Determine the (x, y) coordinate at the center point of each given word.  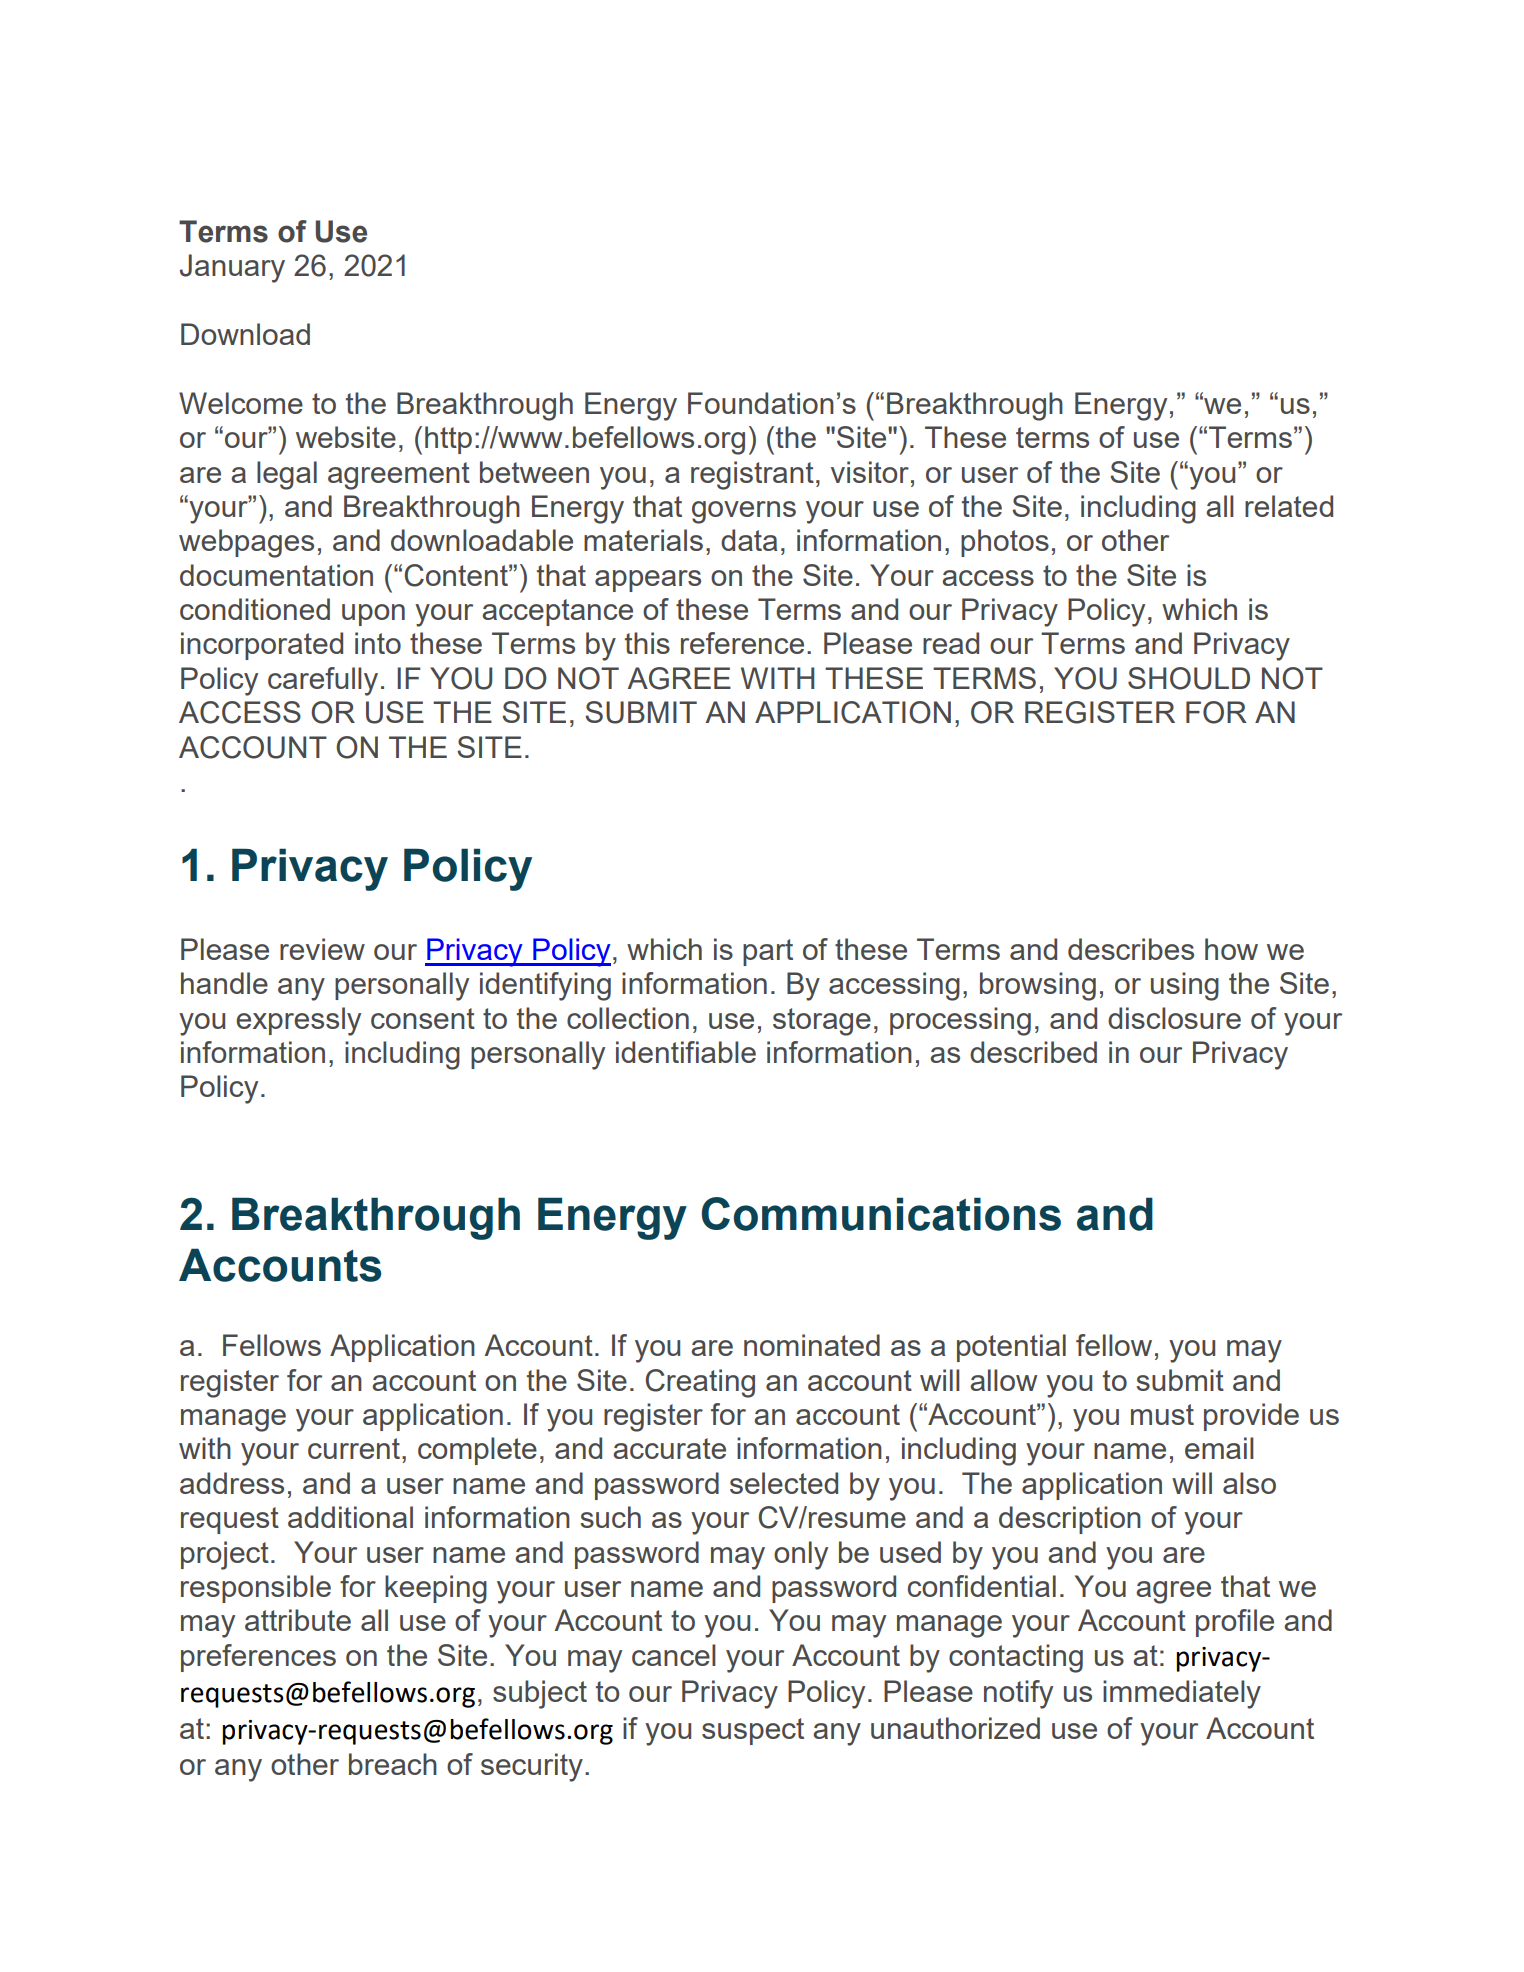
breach (393, 1764)
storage (822, 1022)
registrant (752, 475)
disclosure (1174, 1018)
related (1289, 506)
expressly (298, 1021)
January (232, 268)
